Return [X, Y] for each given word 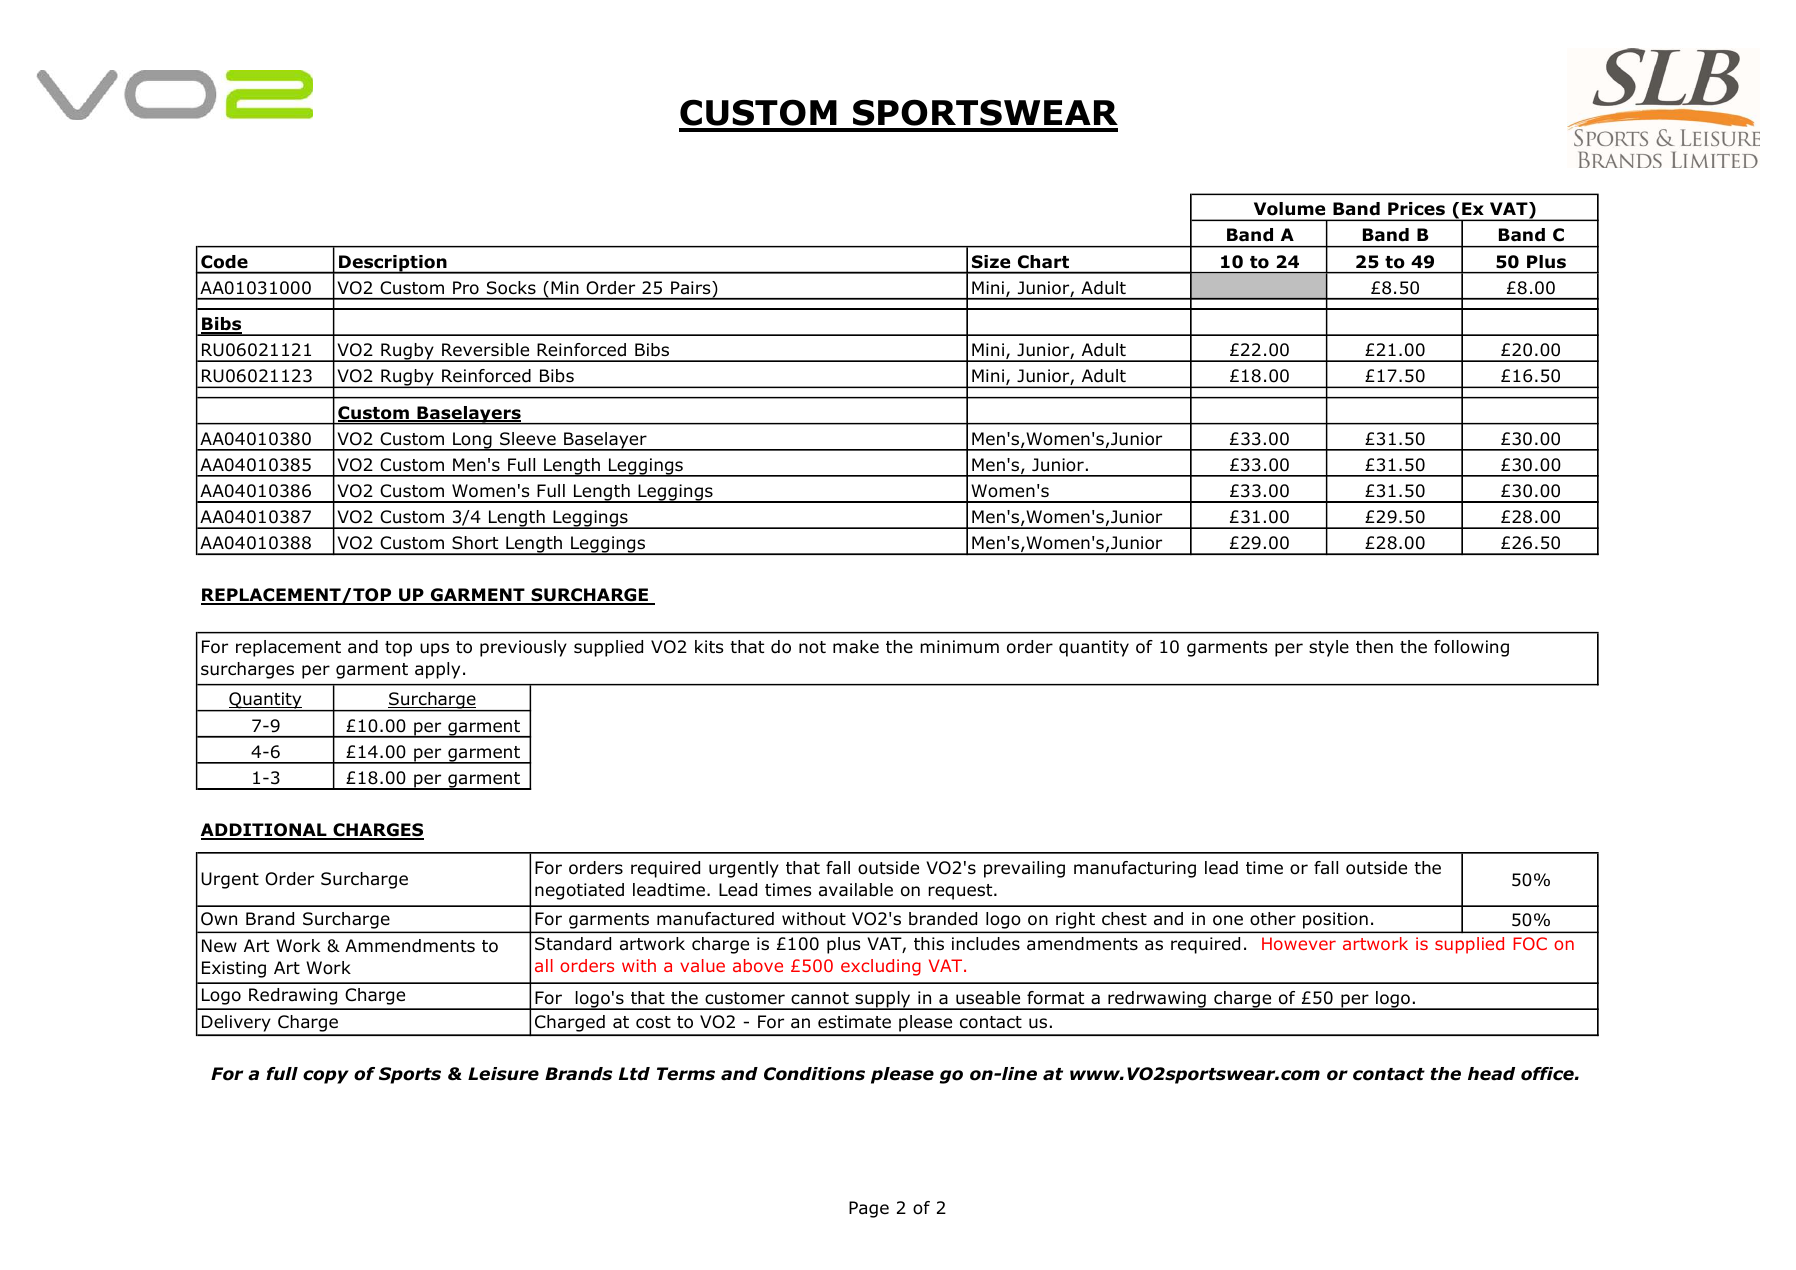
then [1374, 647]
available [856, 890]
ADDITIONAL [265, 831]
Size [991, 261]
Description [393, 264]
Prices [1416, 208]
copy [326, 1077]
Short [475, 543]
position [1335, 920]
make [856, 647]
